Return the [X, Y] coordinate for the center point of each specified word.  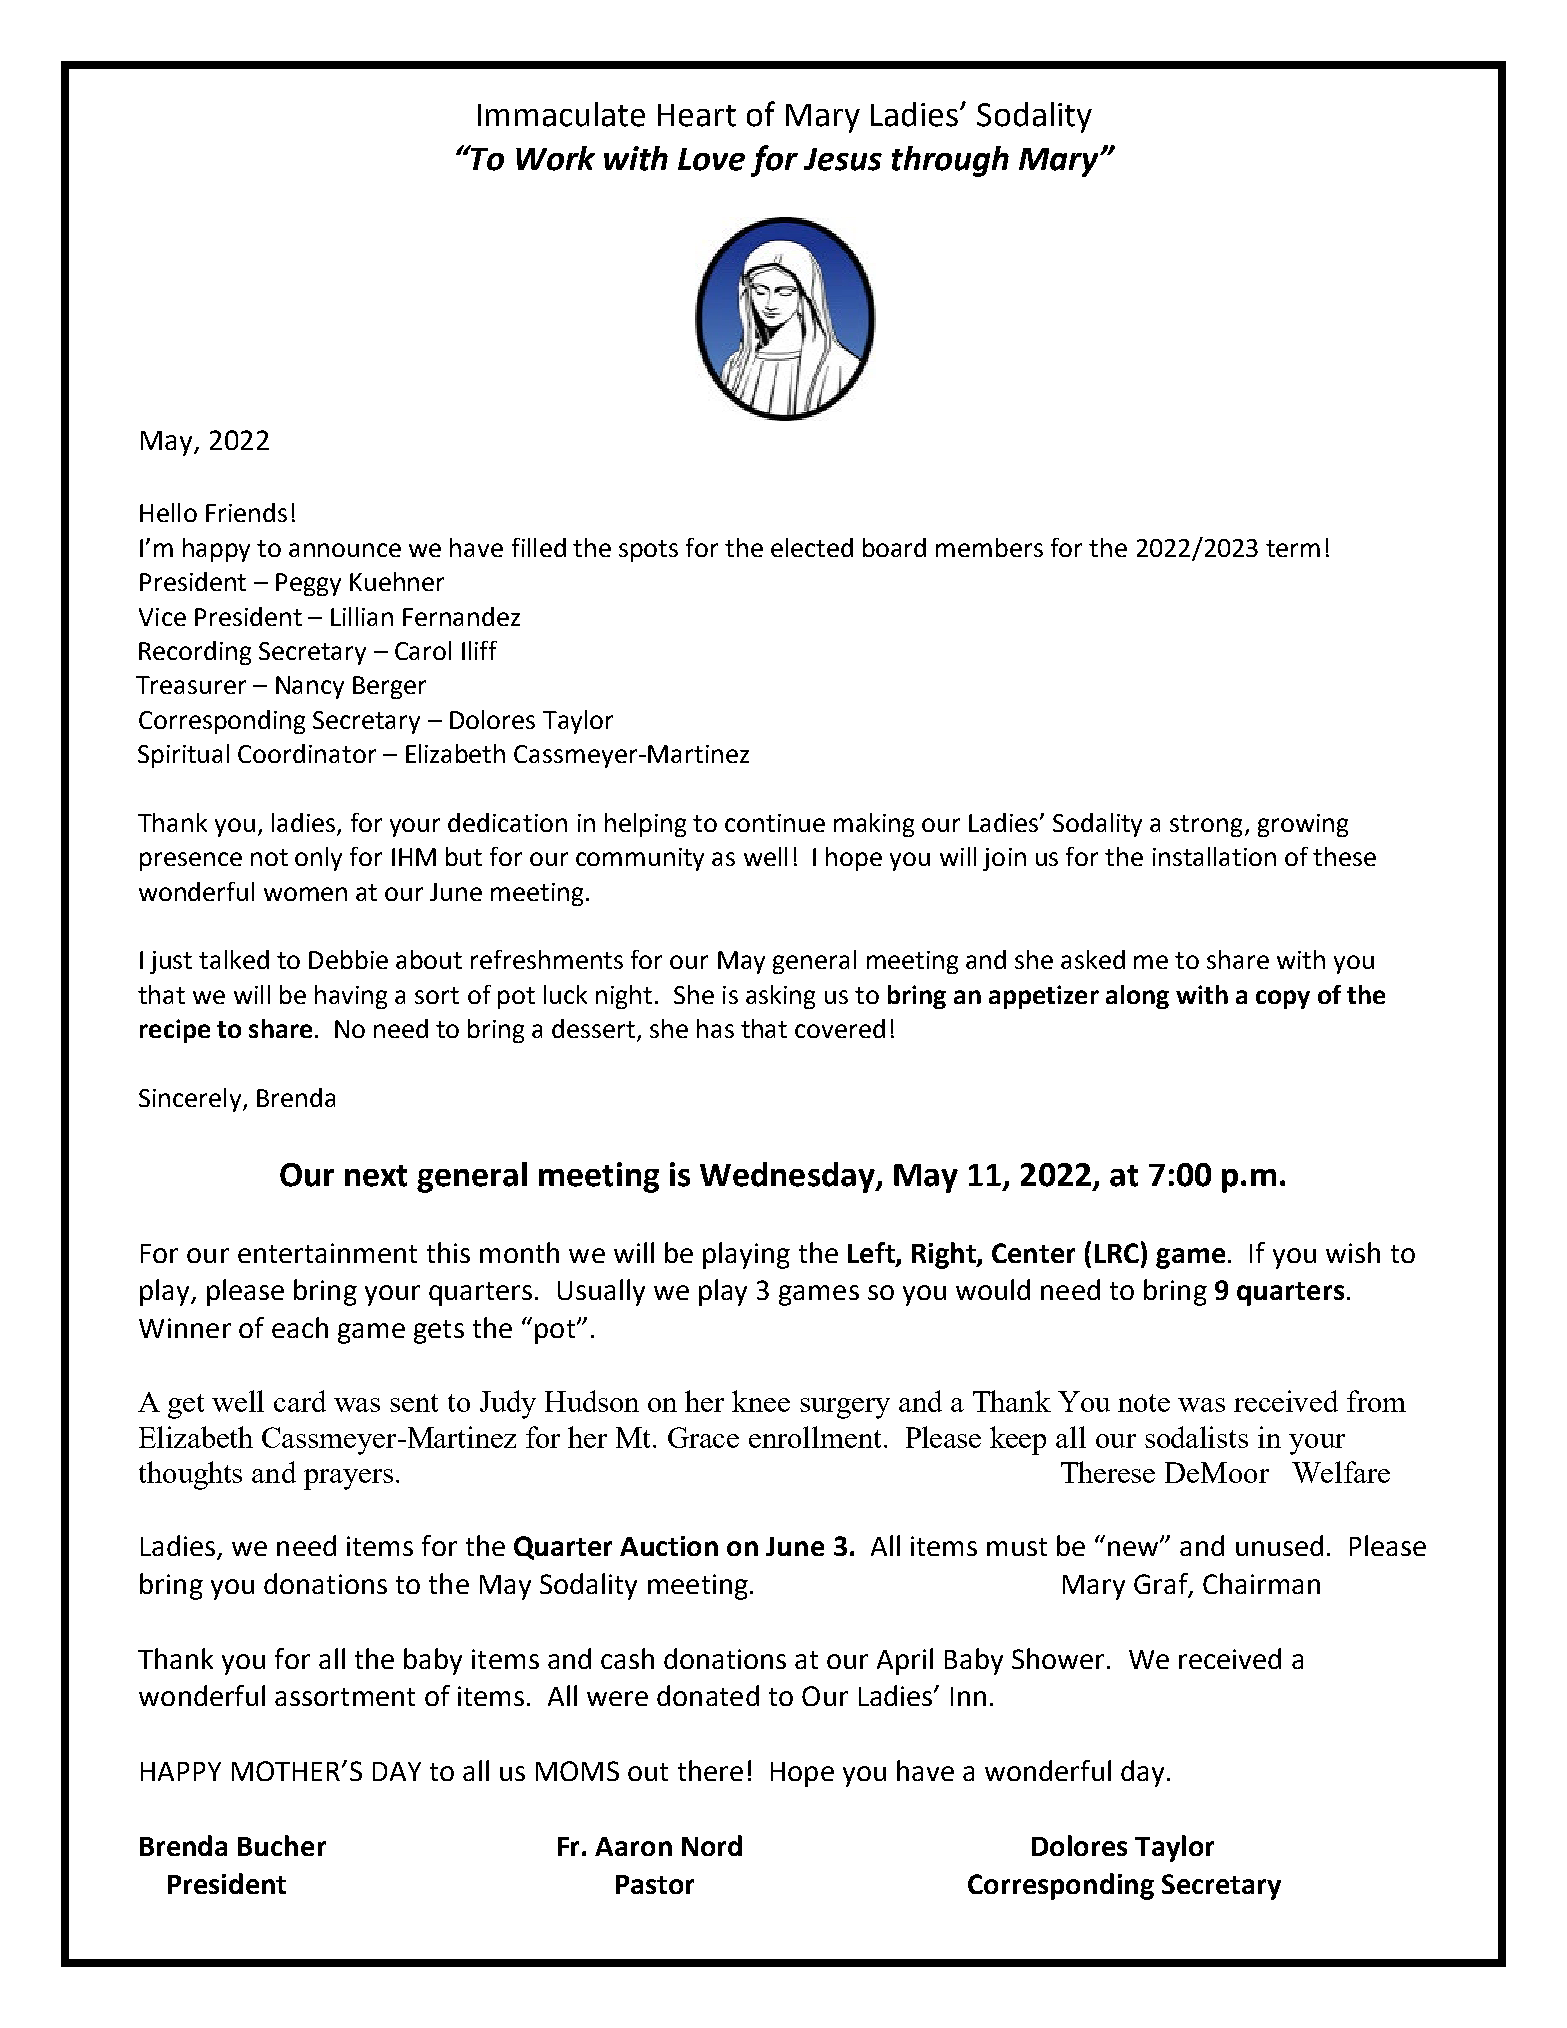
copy [1283, 999]
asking [780, 997]
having [351, 997]
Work [555, 158]
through [950, 161]
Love [711, 159]
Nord [712, 1845]
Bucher [282, 1845]
